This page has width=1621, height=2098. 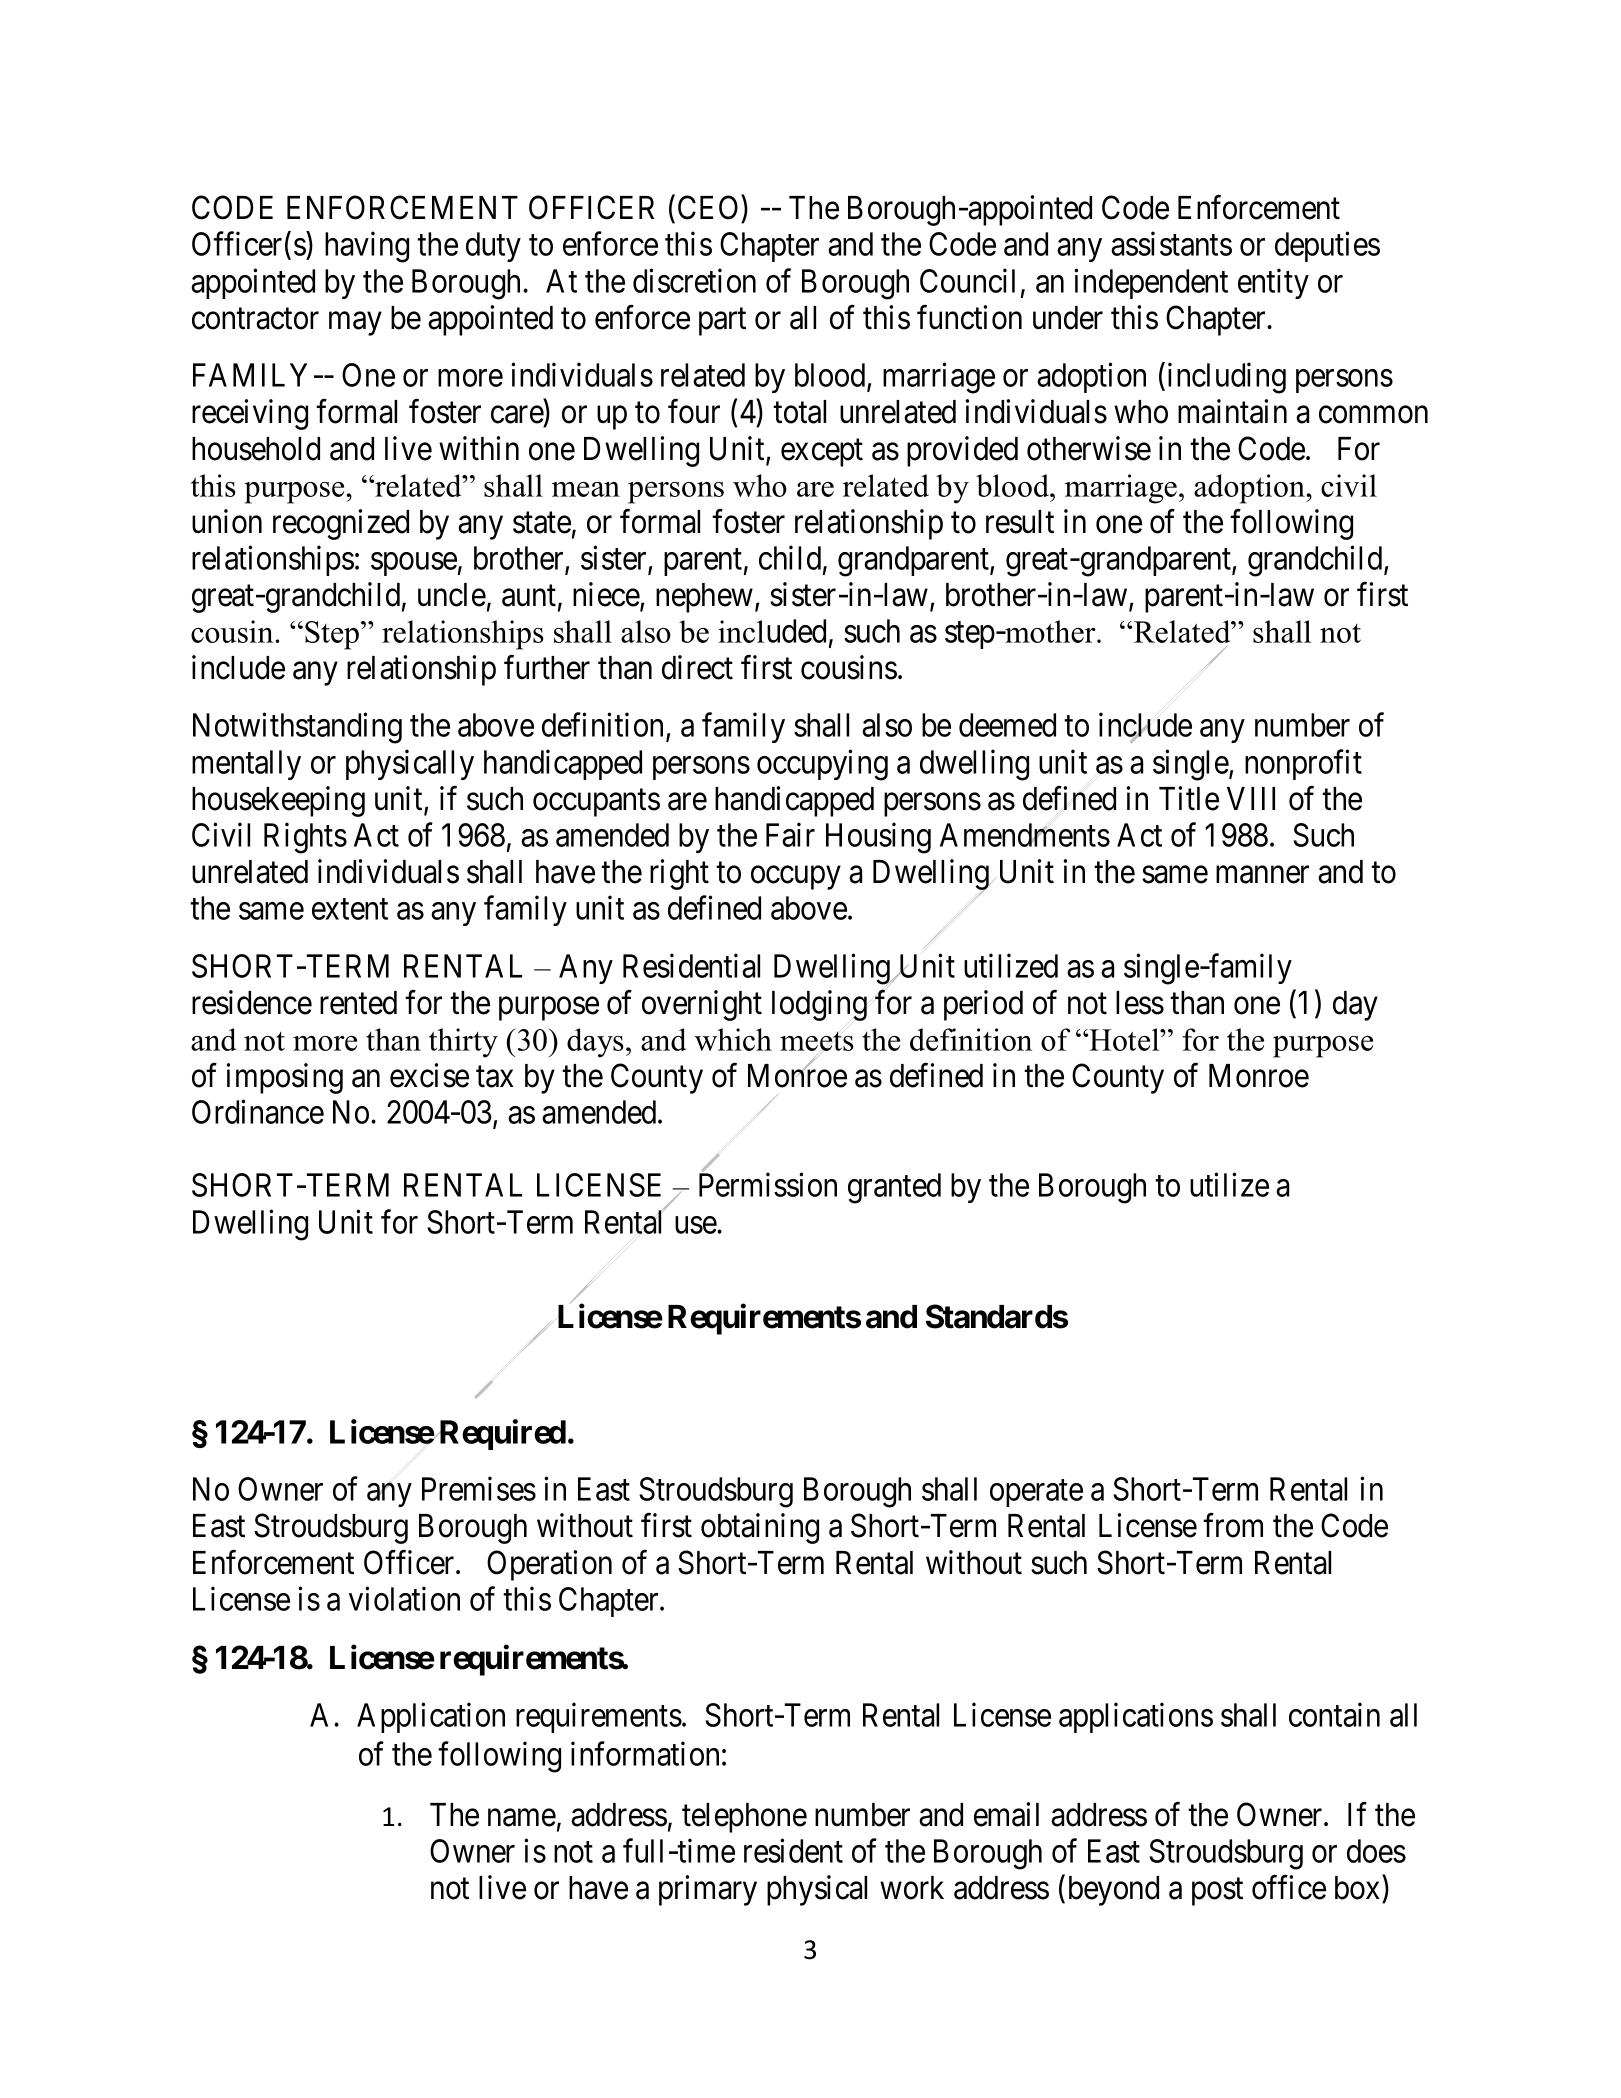 What do you see at coordinates (358, 1003) in the page?
I see `rented` at bounding box center [358, 1003].
